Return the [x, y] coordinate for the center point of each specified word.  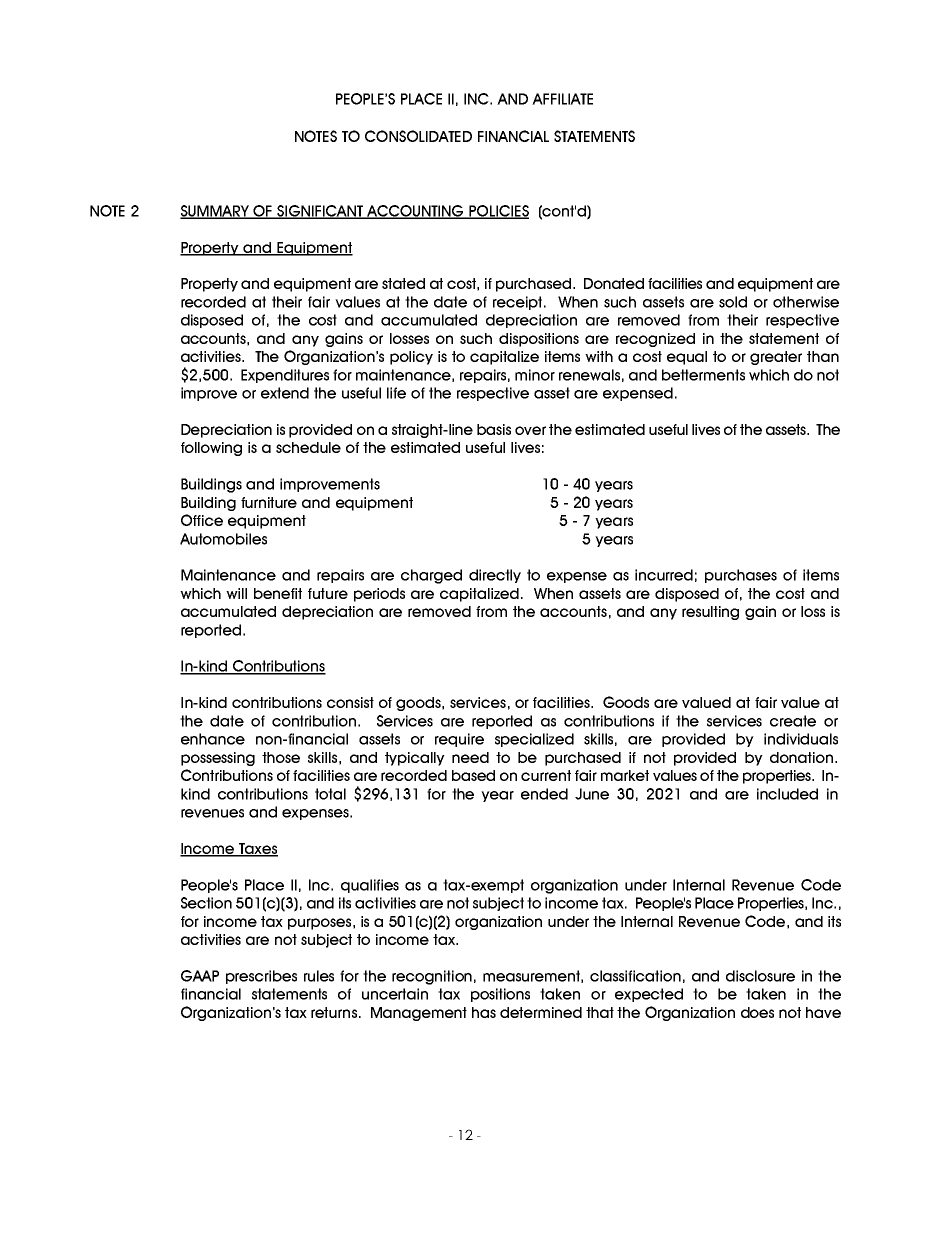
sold [733, 302]
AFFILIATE [562, 99]
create [793, 721]
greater [776, 358]
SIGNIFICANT [320, 212]
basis [494, 429]
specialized [534, 740]
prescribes [261, 977]
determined [541, 1012]
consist [350, 702]
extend [285, 393]
